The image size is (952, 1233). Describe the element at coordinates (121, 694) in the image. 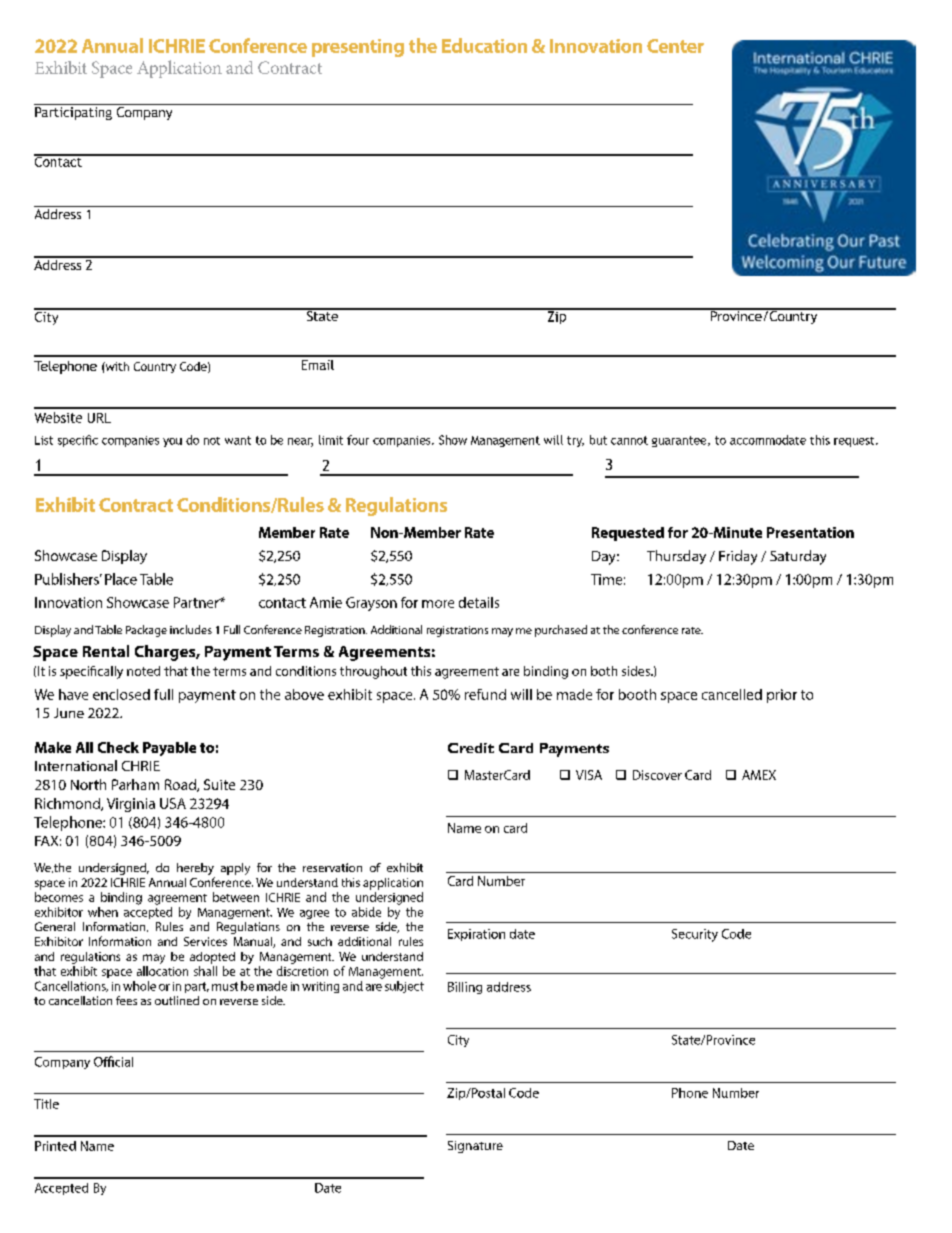

I see `enclosed` at that location.
